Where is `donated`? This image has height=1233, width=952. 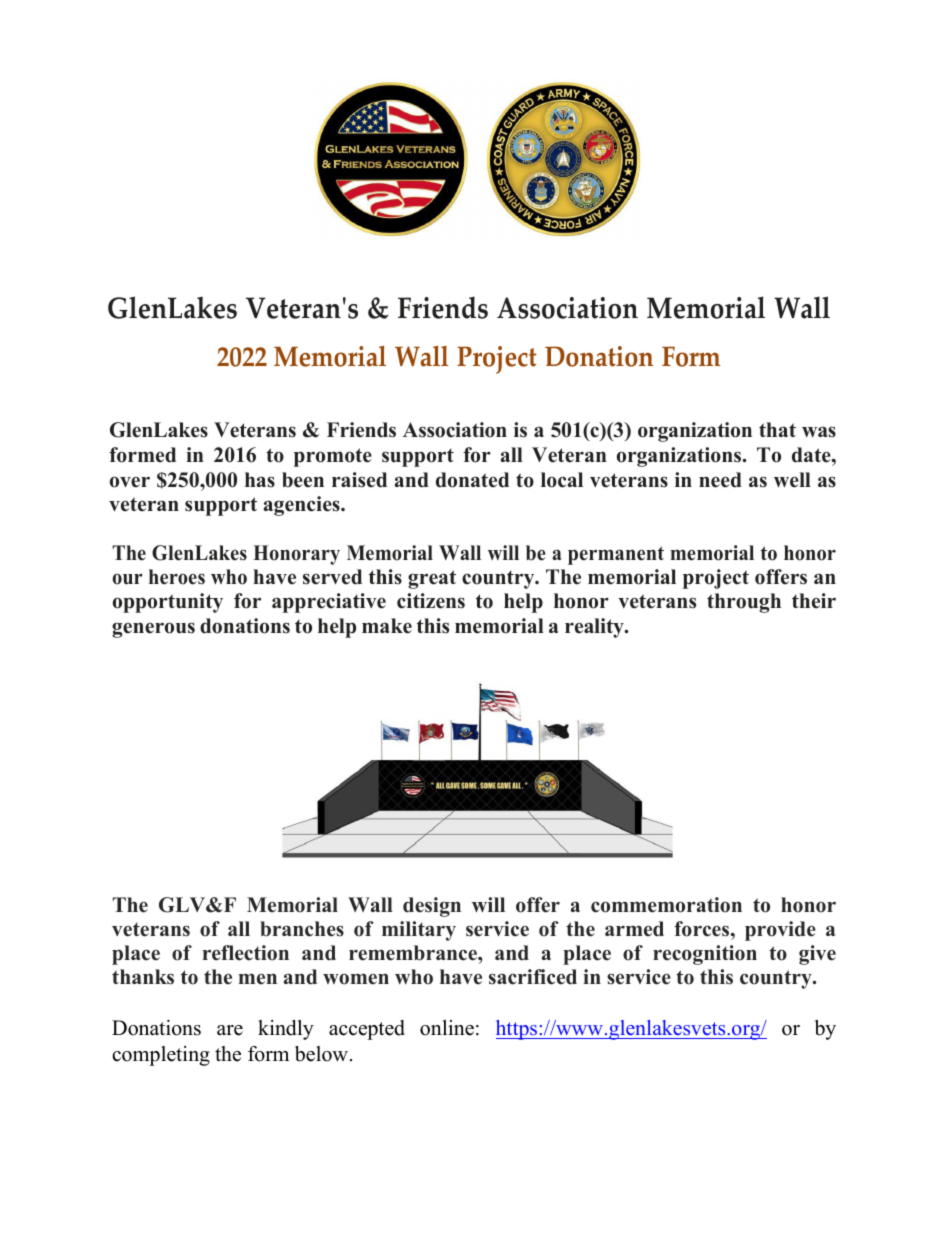 donated is located at coordinates (472, 480).
